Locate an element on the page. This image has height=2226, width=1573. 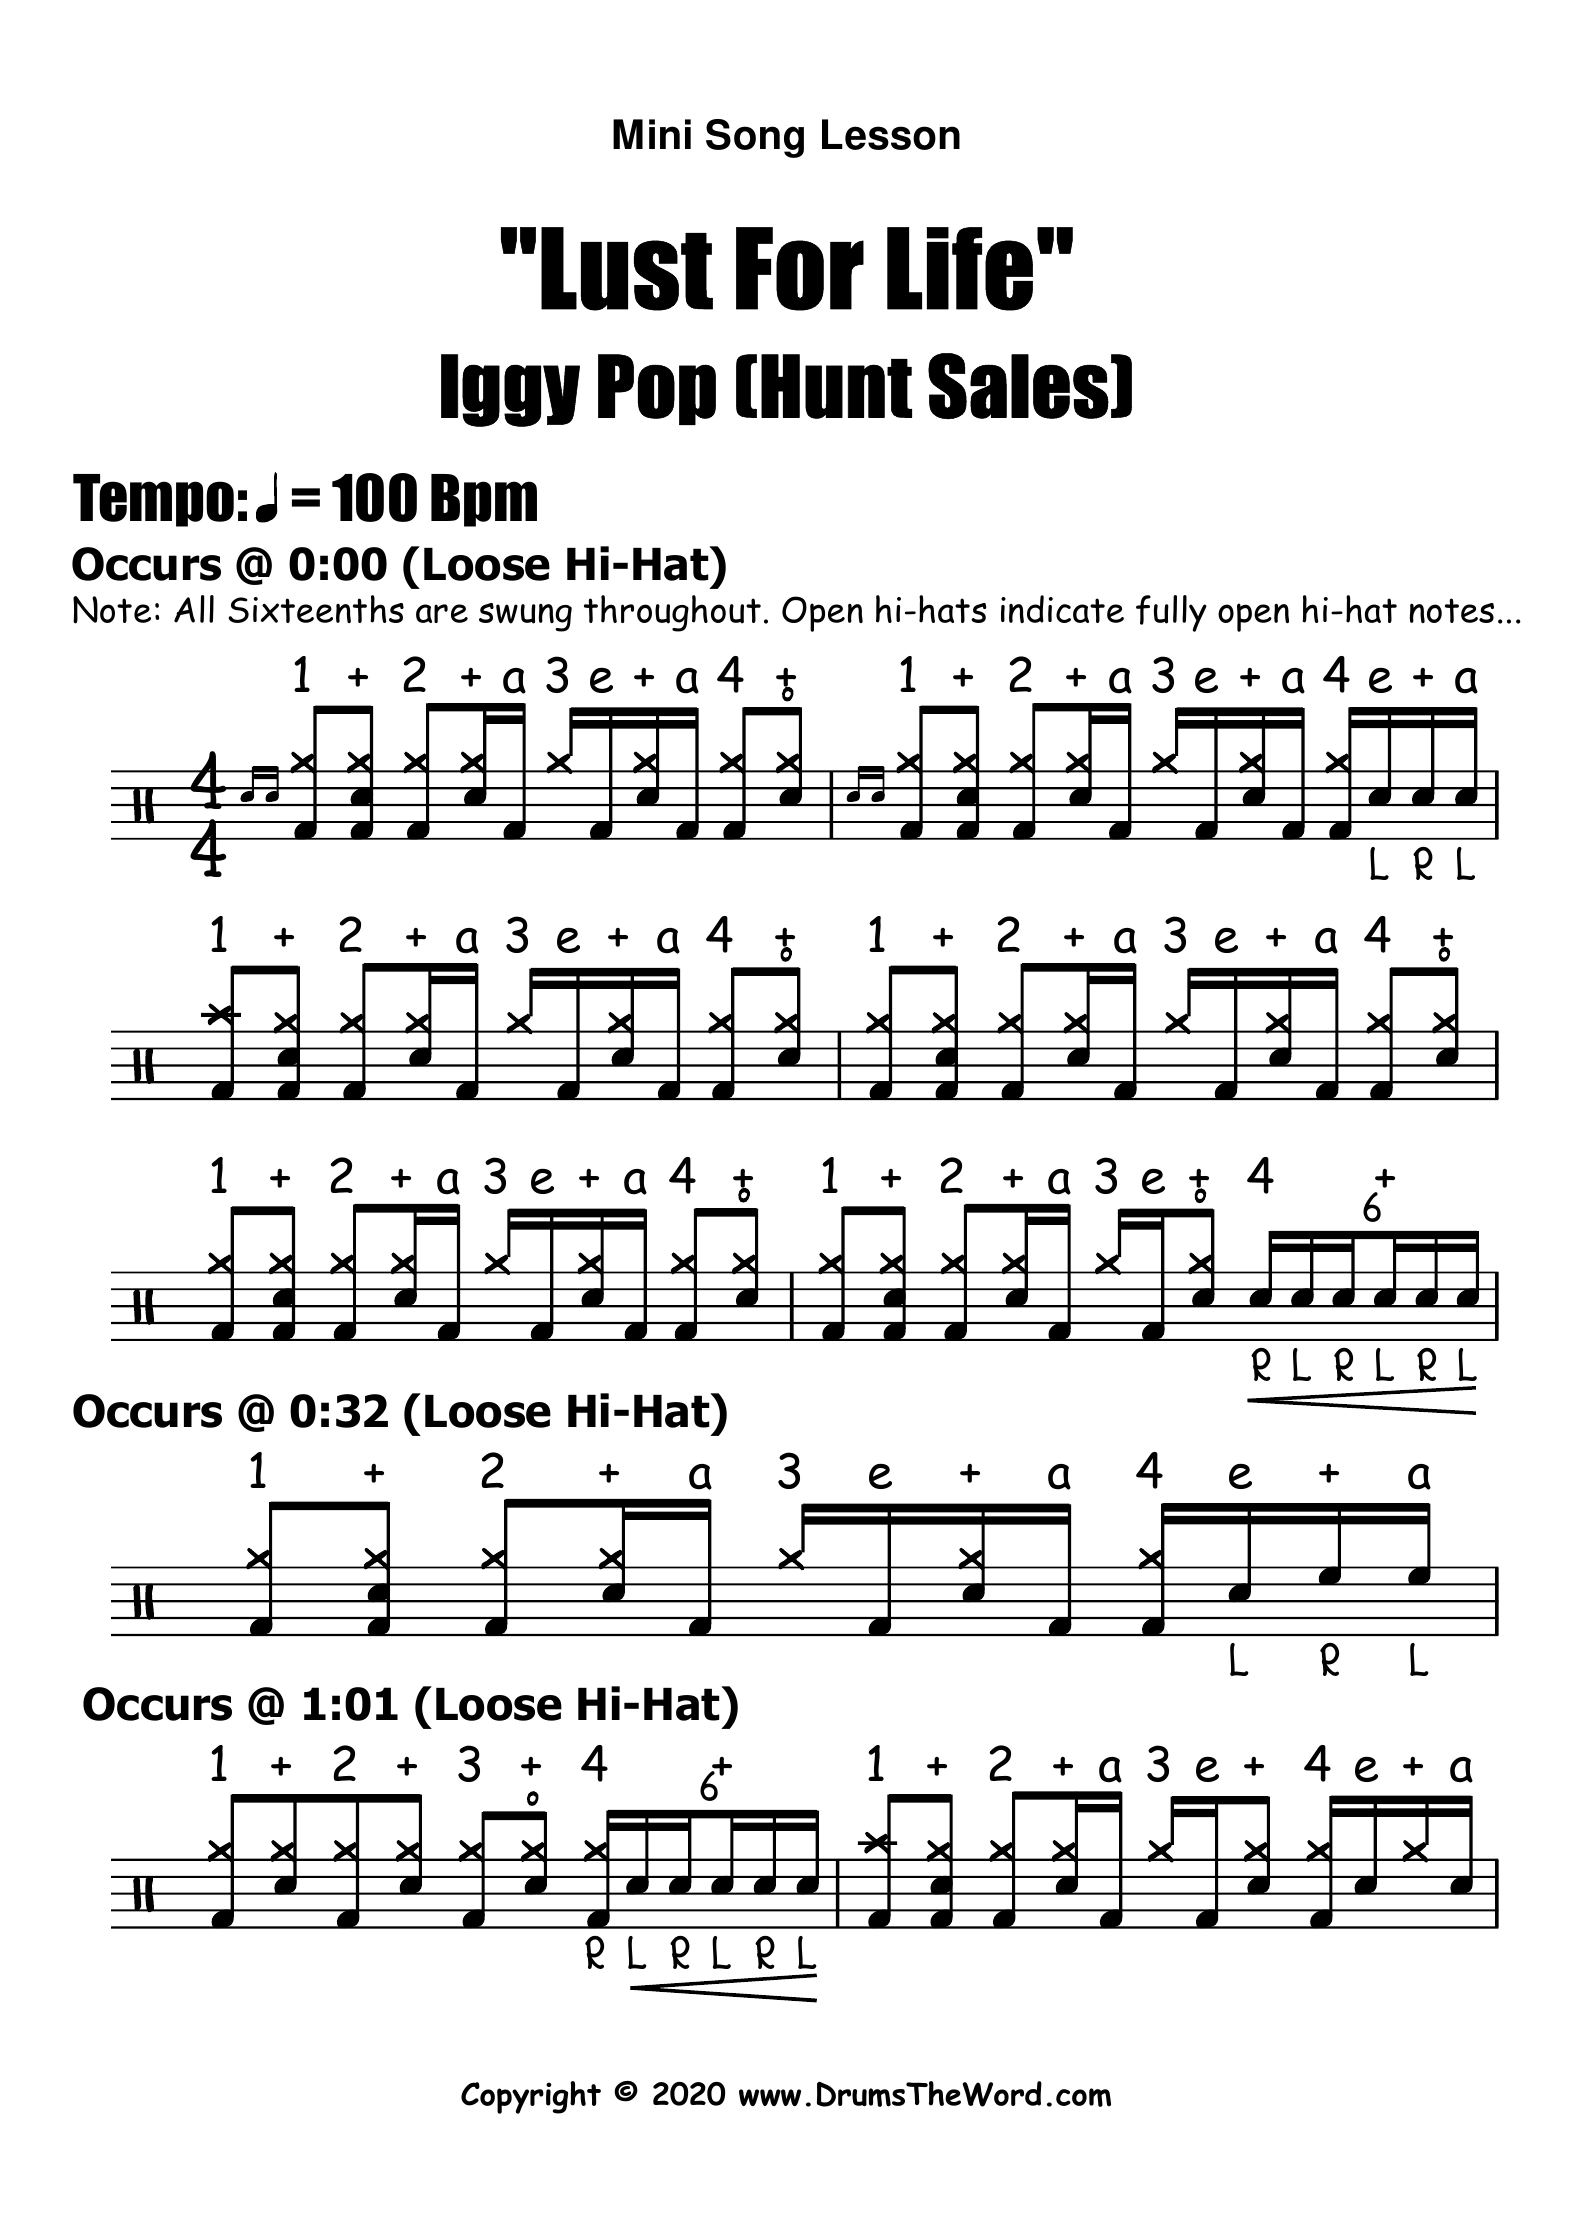
fully is located at coordinates (1171, 613).
